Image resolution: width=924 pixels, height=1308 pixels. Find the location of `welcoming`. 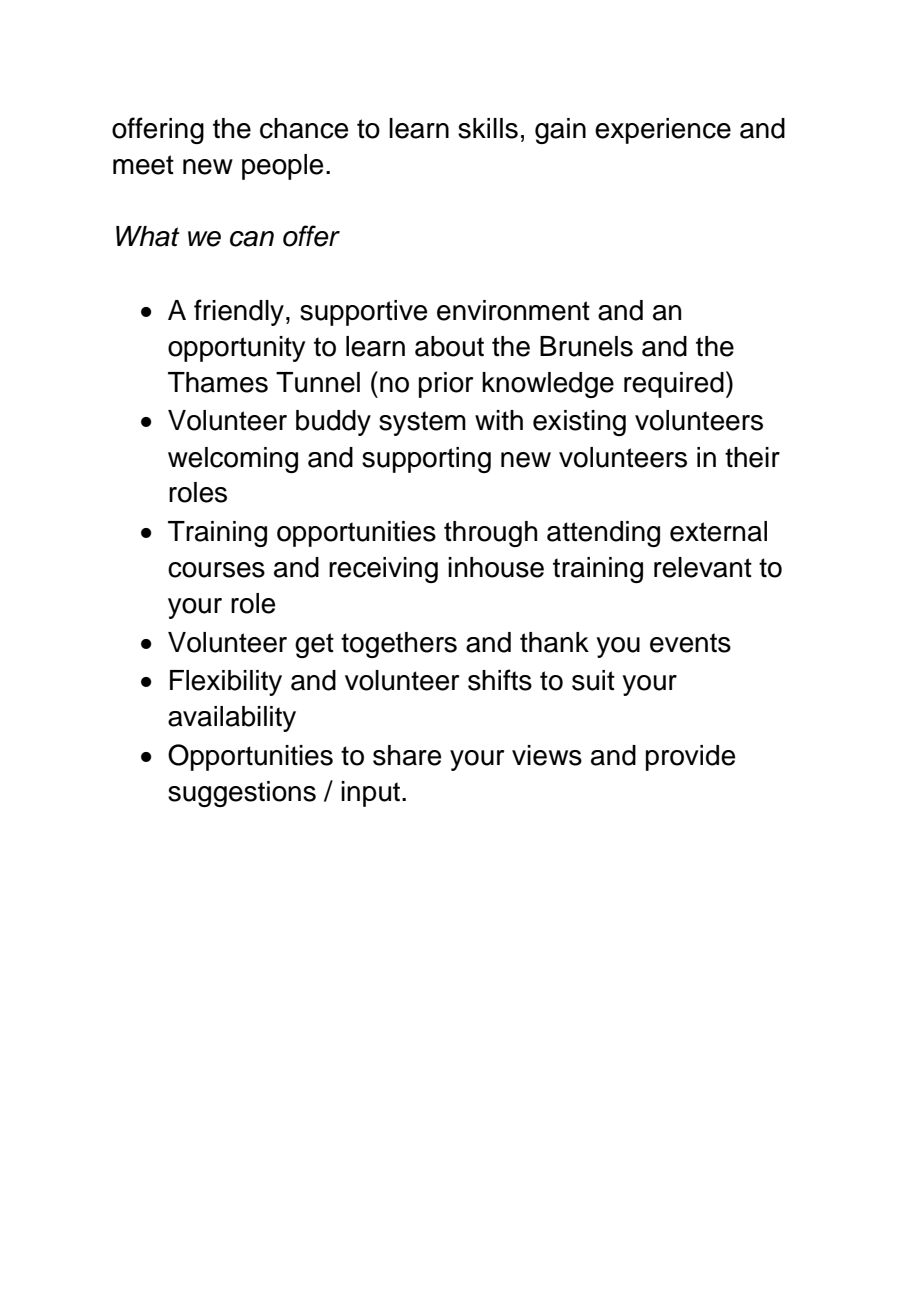

welcoming is located at coordinates (233, 460).
